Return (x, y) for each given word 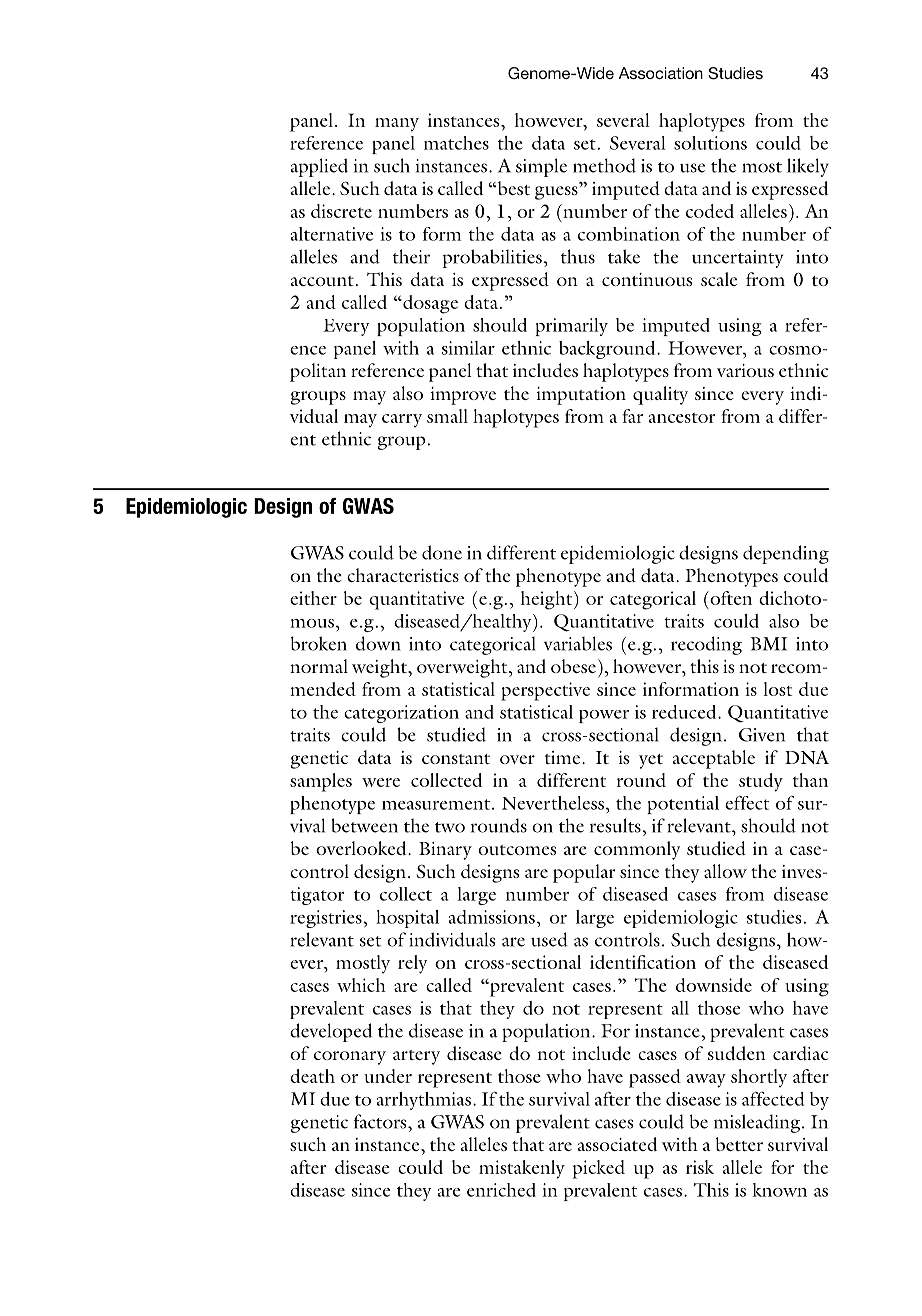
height (548, 600)
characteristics (403, 575)
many (397, 125)
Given (762, 735)
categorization (401, 714)
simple (541, 167)
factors (381, 1121)
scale (719, 279)
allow (725, 871)
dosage (429, 304)
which (361, 985)
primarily (571, 327)
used (549, 939)
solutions (710, 143)
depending (786, 554)
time (564, 757)
